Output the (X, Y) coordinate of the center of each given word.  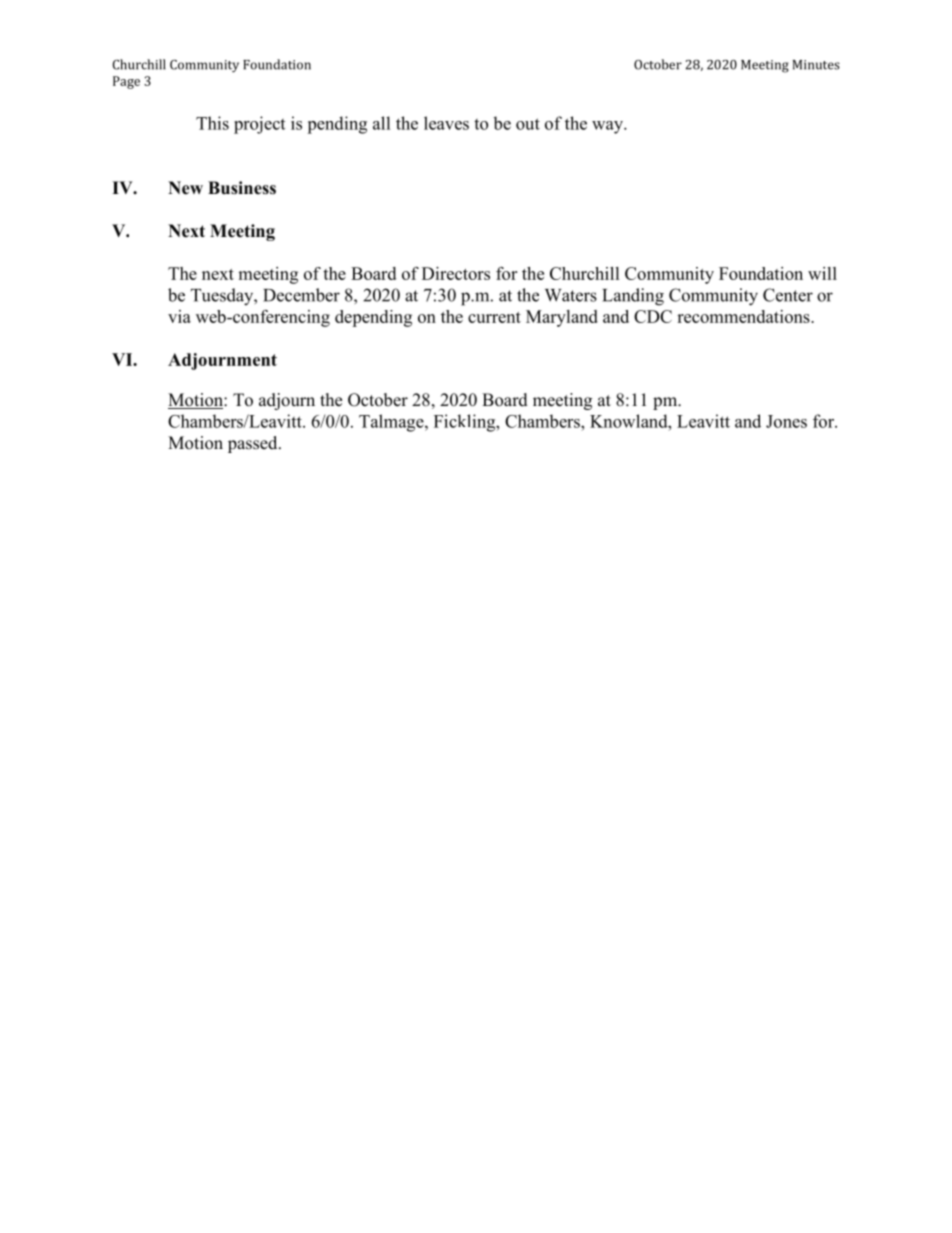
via (179, 316)
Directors (456, 273)
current (494, 317)
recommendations (744, 316)
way (608, 127)
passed (254, 444)
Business (242, 188)
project (259, 125)
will (822, 273)
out (528, 124)
